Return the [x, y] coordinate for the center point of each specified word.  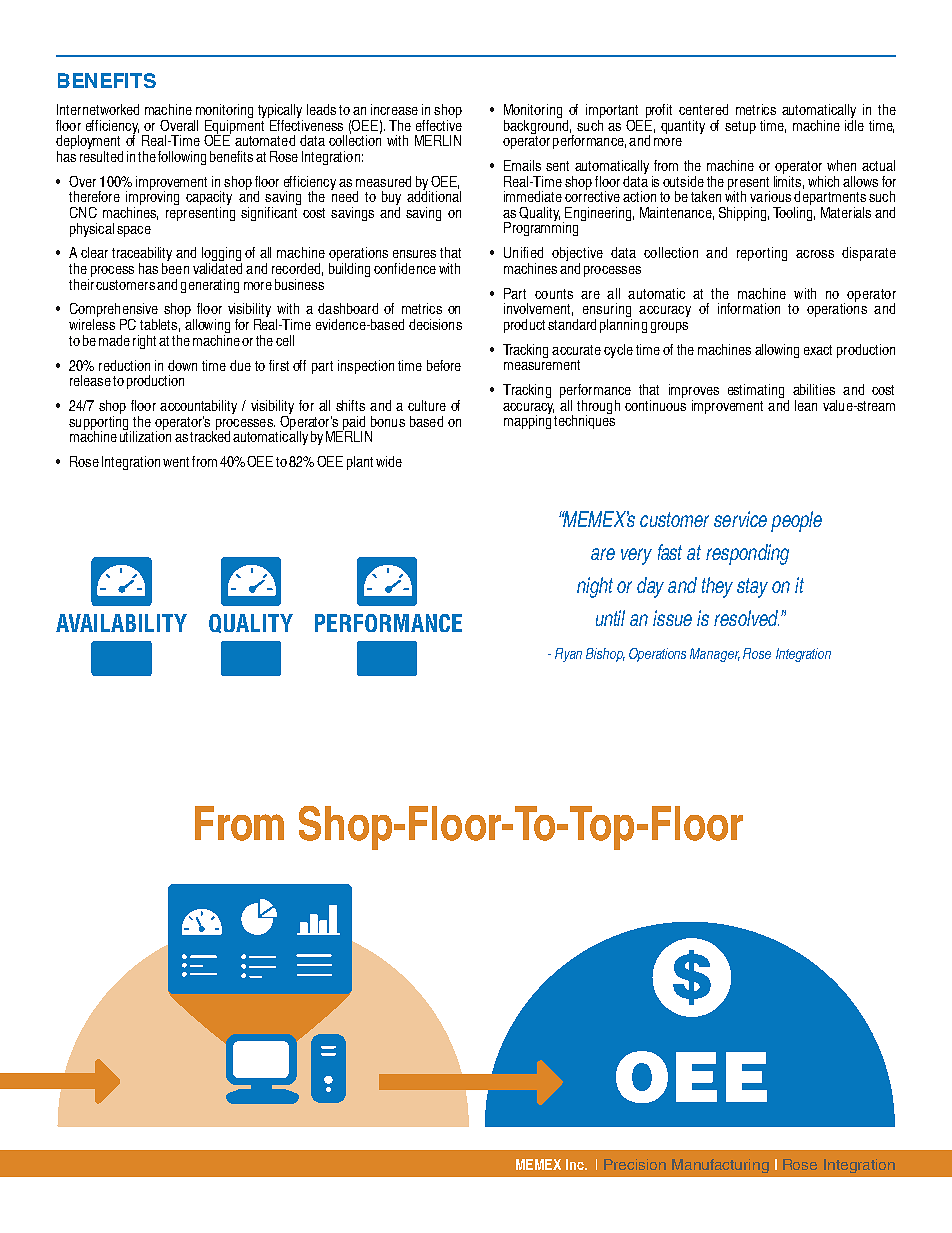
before [444, 365]
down [182, 365]
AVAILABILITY [121, 623]
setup [740, 127]
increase [394, 109]
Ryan [568, 655]
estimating [756, 391]
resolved [746, 618]
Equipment [234, 126]
